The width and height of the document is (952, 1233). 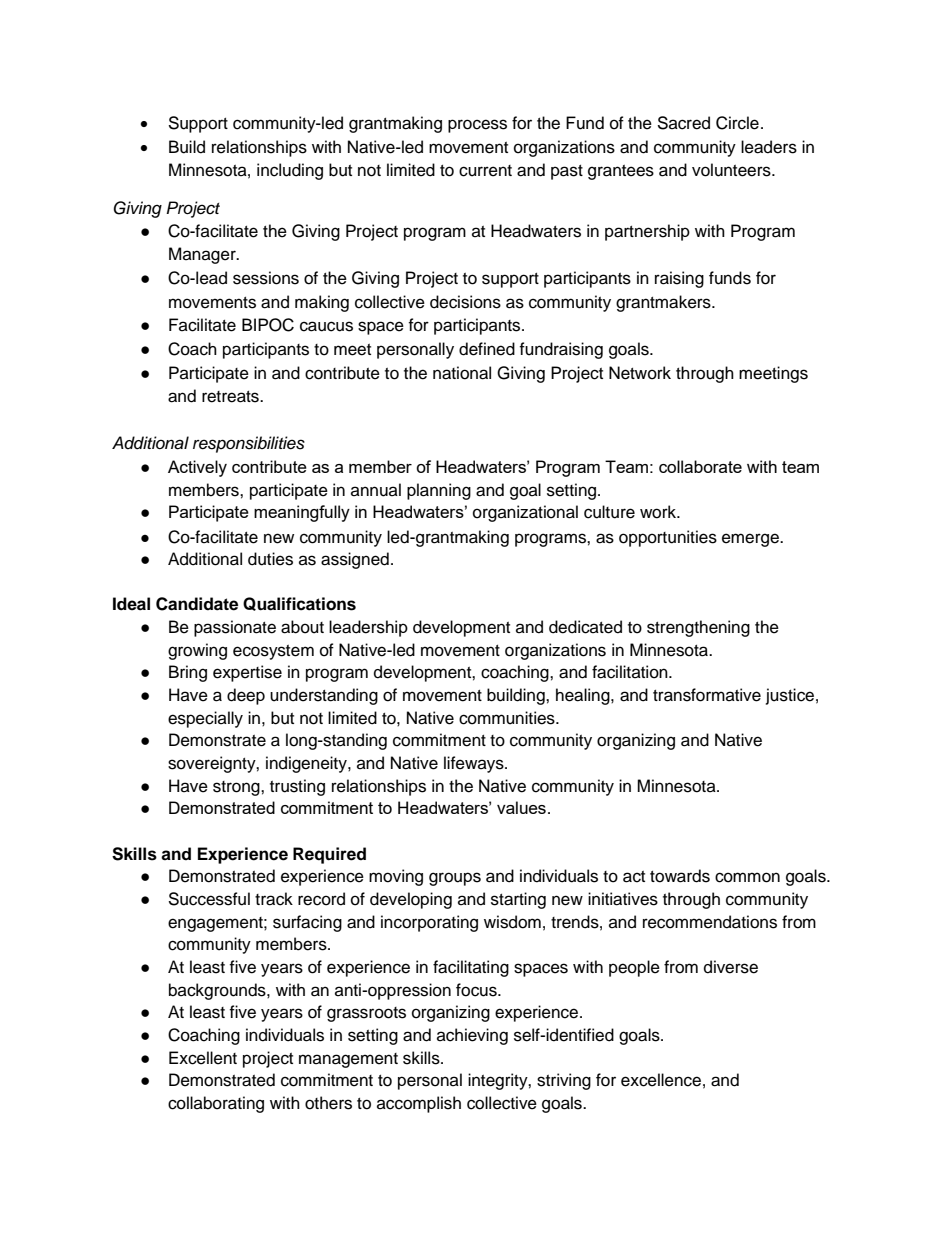 I want to click on Excellent, so click(x=203, y=1058).
